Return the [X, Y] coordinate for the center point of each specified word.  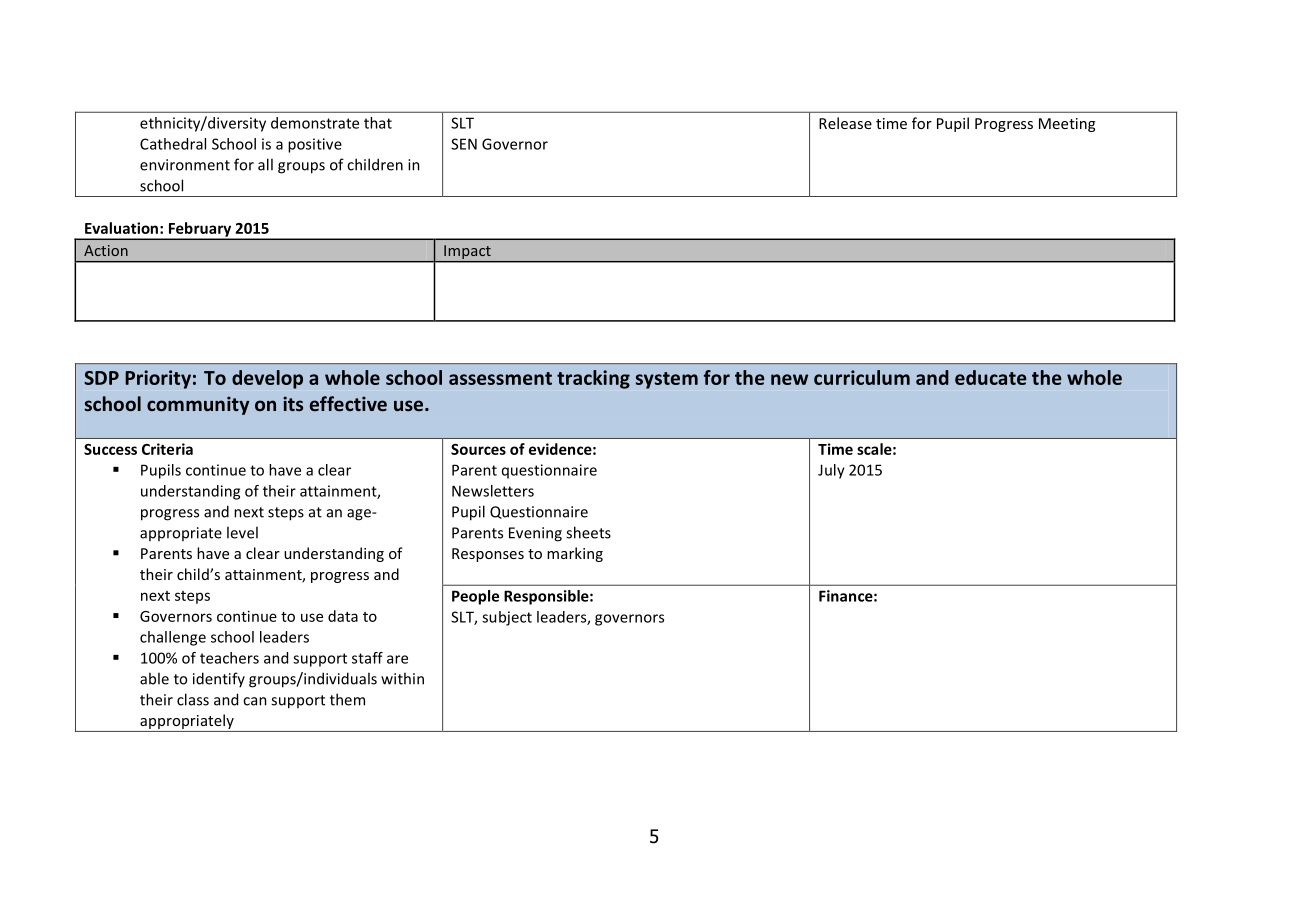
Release [845, 123]
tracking [593, 379]
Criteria [167, 449]
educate [990, 377]
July [831, 471]
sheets [588, 532]
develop [267, 379]
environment [185, 165]
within [402, 678]
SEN [464, 144]
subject [507, 618]
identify [219, 679]
